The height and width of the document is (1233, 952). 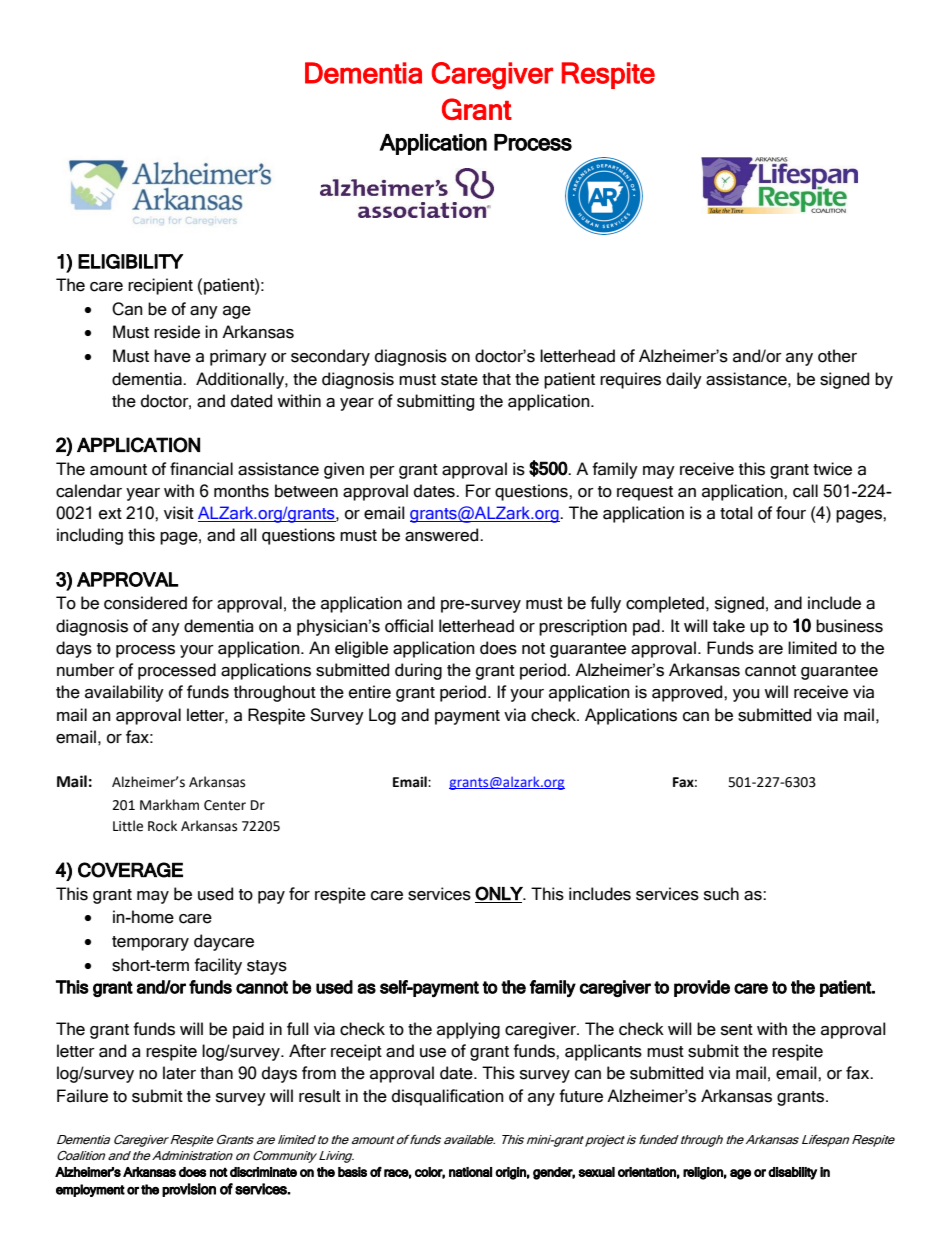 What do you see at coordinates (263, 1172) in the document?
I see `discriminate` at bounding box center [263, 1172].
